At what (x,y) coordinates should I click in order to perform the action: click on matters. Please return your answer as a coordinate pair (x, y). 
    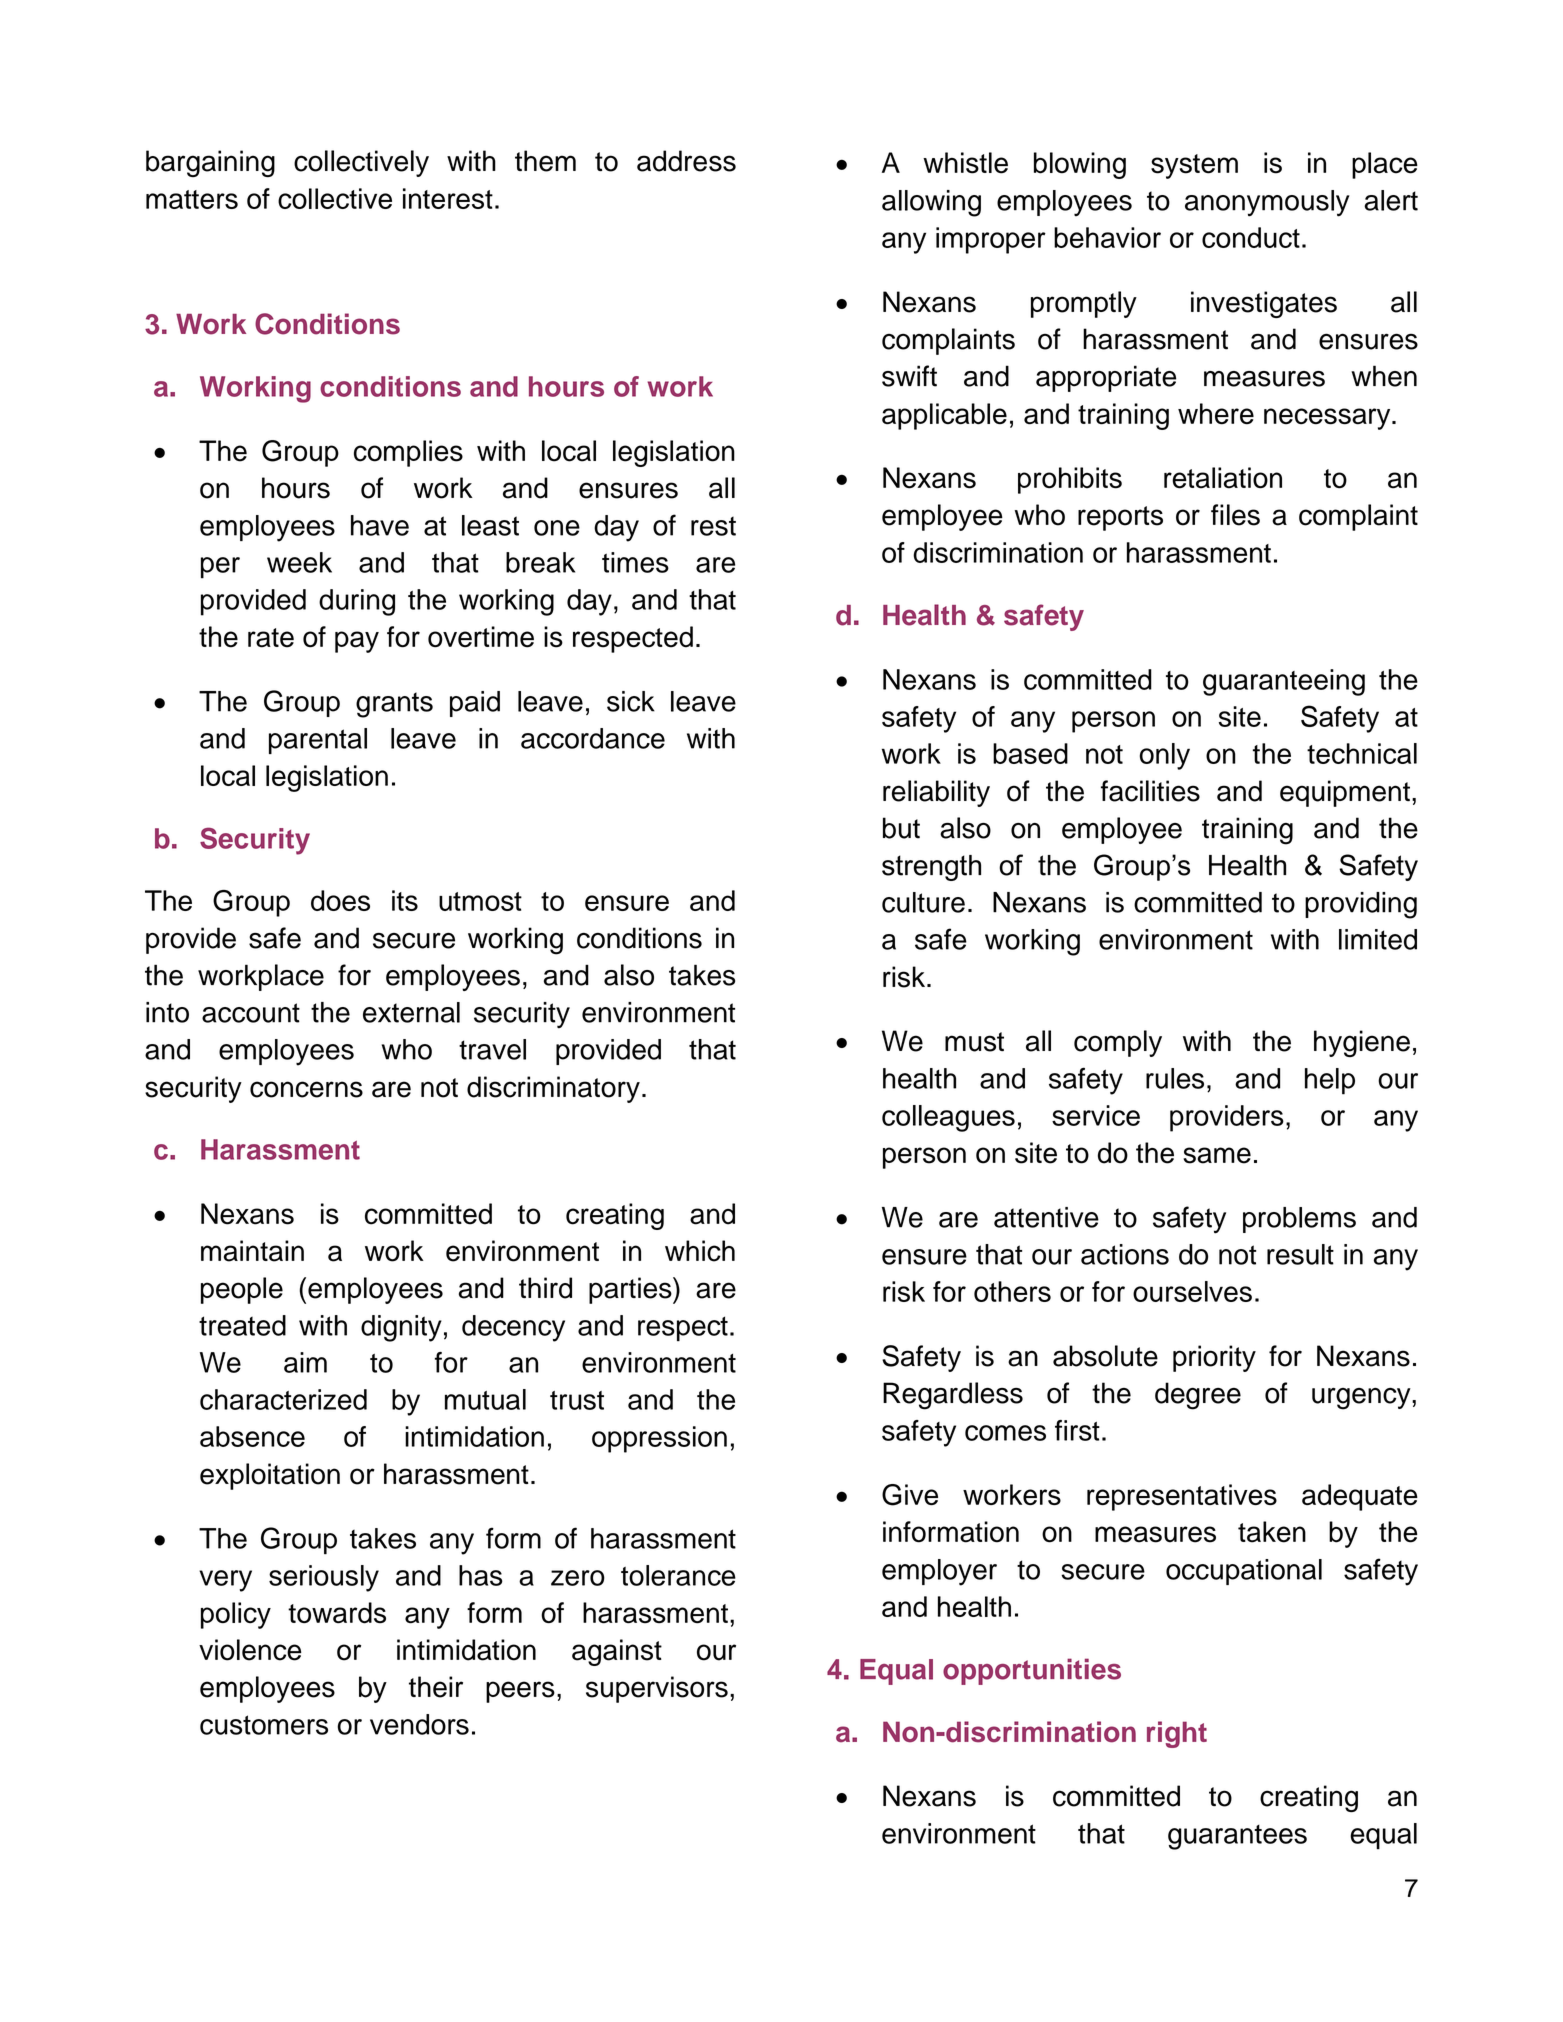
    Looking at the image, I should click on (192, 199).
